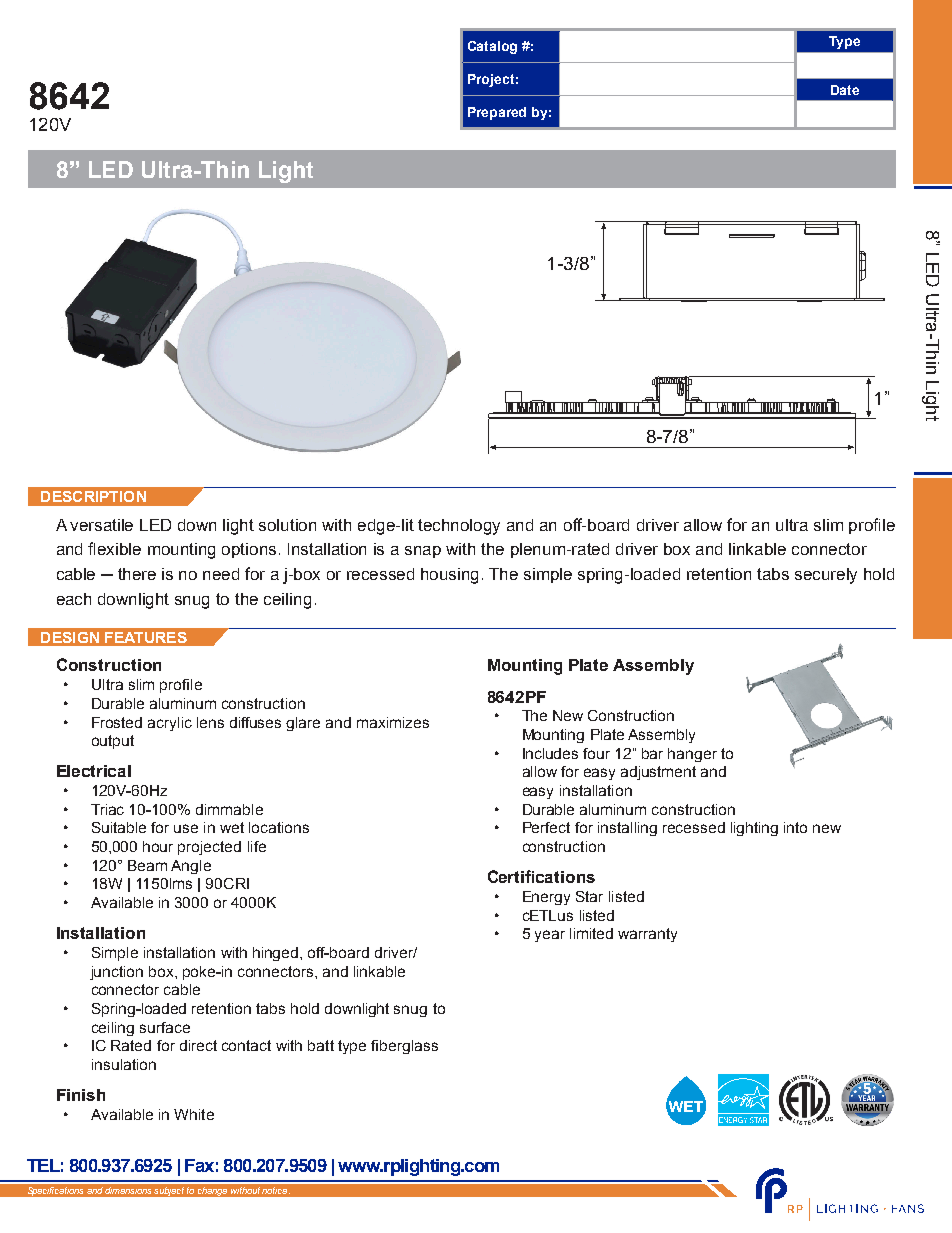 This screenshot has width=952, height=1233. I want to click on warranty, so click(647, 935).
